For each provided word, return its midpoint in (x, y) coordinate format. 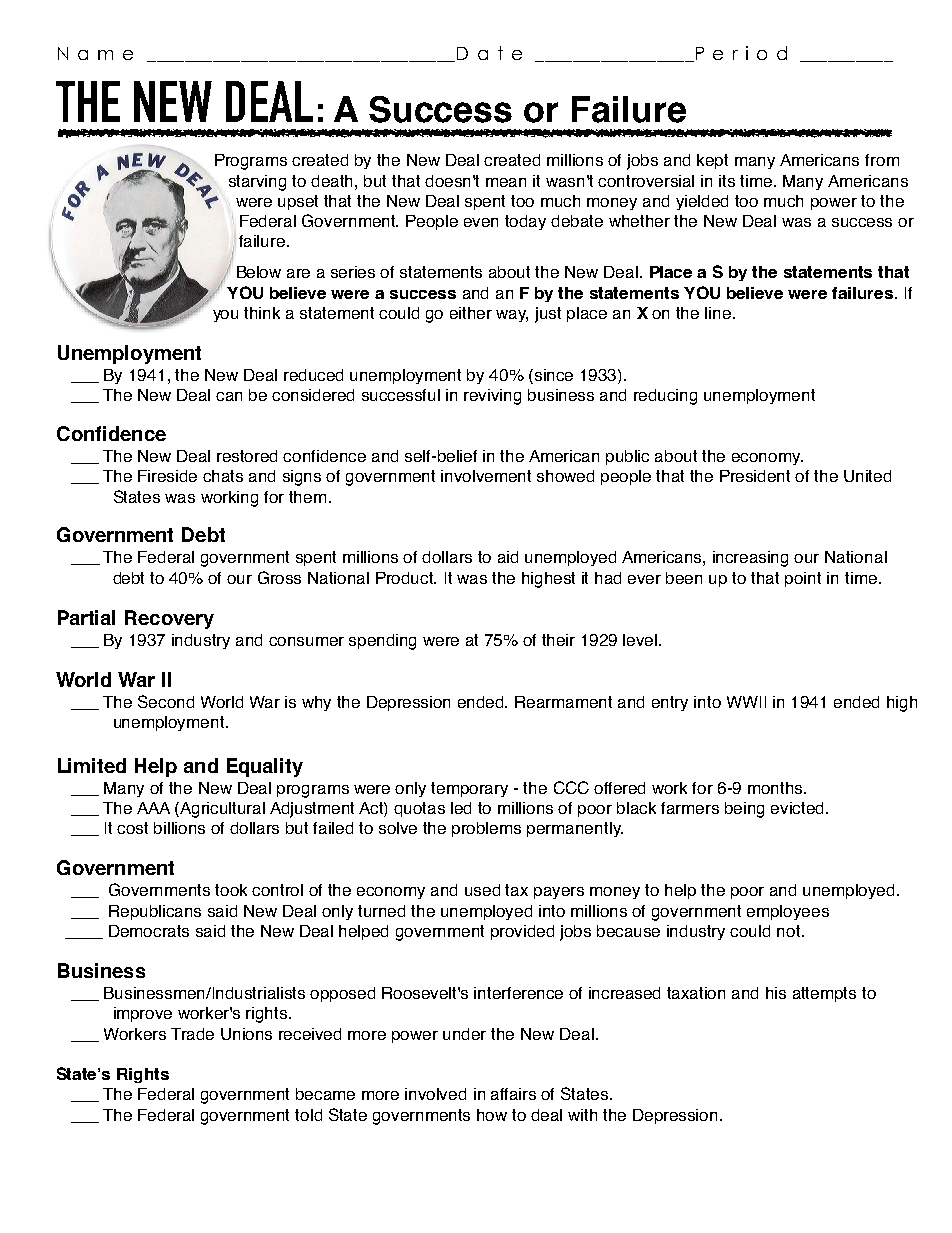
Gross (279, 577)
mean (506, 182)
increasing (750, 559)
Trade (192, 1034)
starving (257, 183)
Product (406, 578)
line (718, 313)
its (727, 181)
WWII (746, 702)
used (482, 890)
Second (166, 701)
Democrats (149, 931)
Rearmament (563, 702)
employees (788, 912)
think (262, 313)
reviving (492, 397)
